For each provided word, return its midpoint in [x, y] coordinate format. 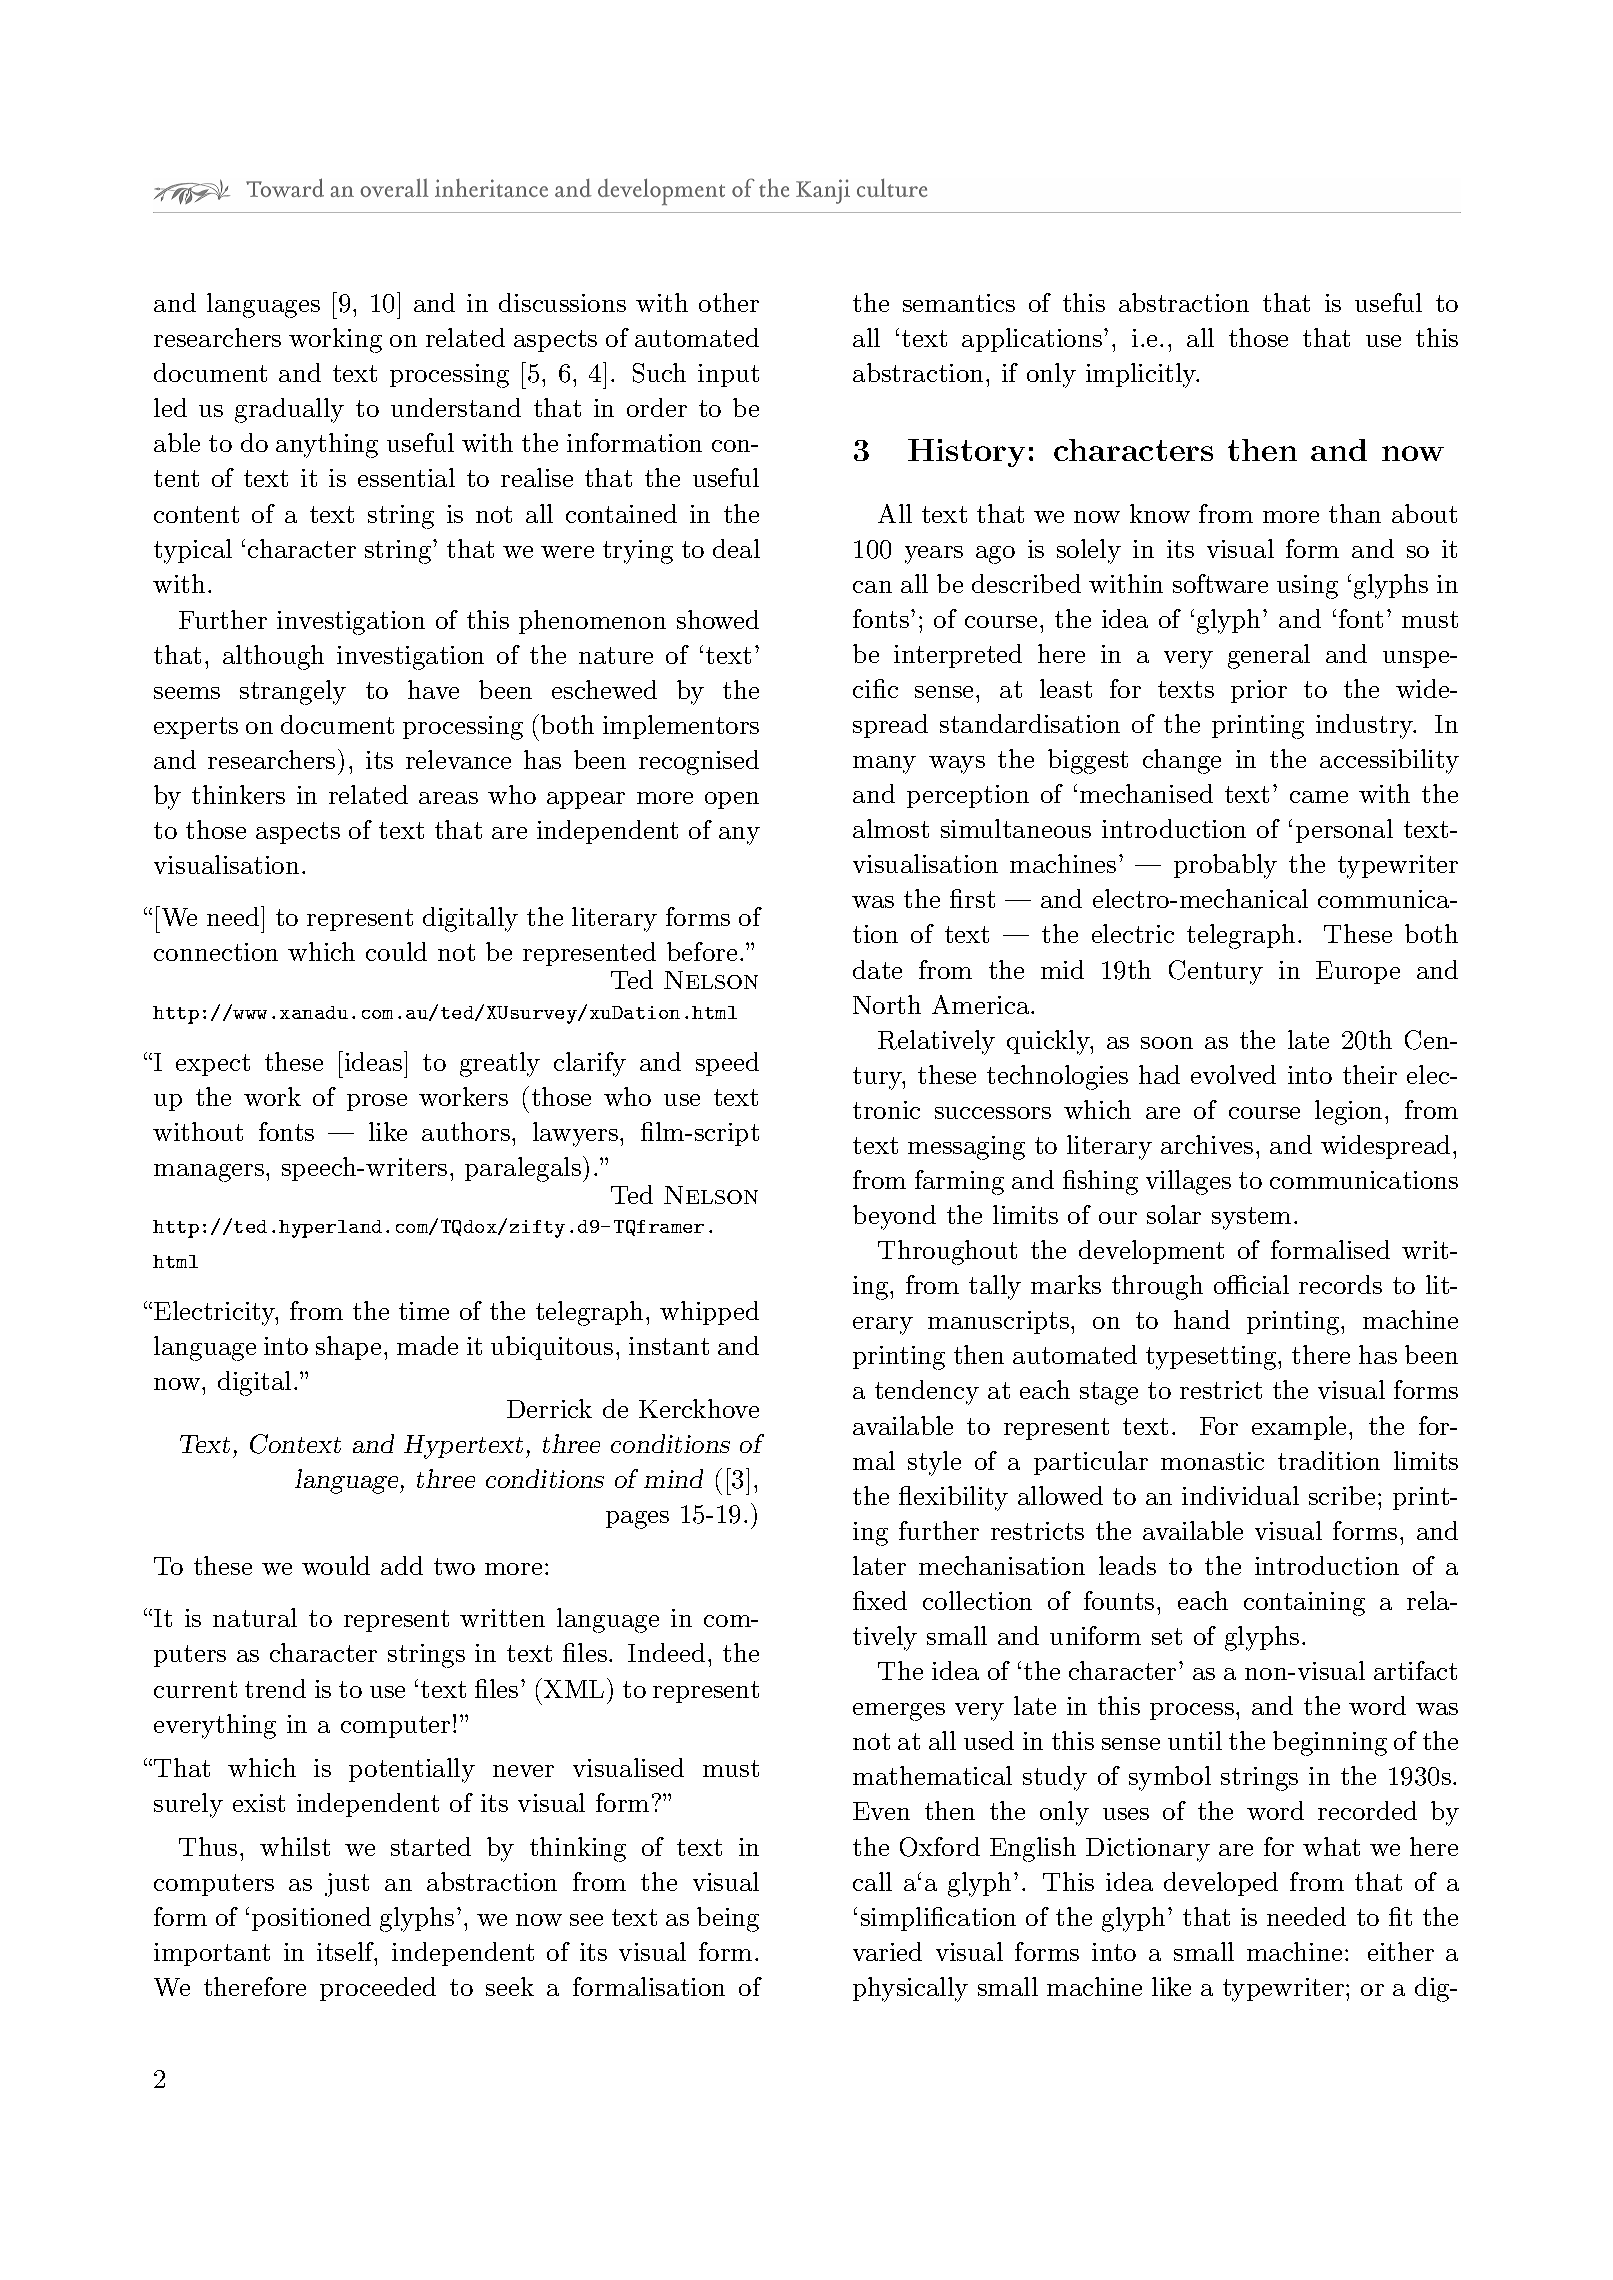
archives [1207, 1144]
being [728, 1919]
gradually [289, 410]
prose [377, 1102]
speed [727, 1064]
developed [1221, 1884]
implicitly [1142, 375]
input [728, 375]
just [347, 1885]
